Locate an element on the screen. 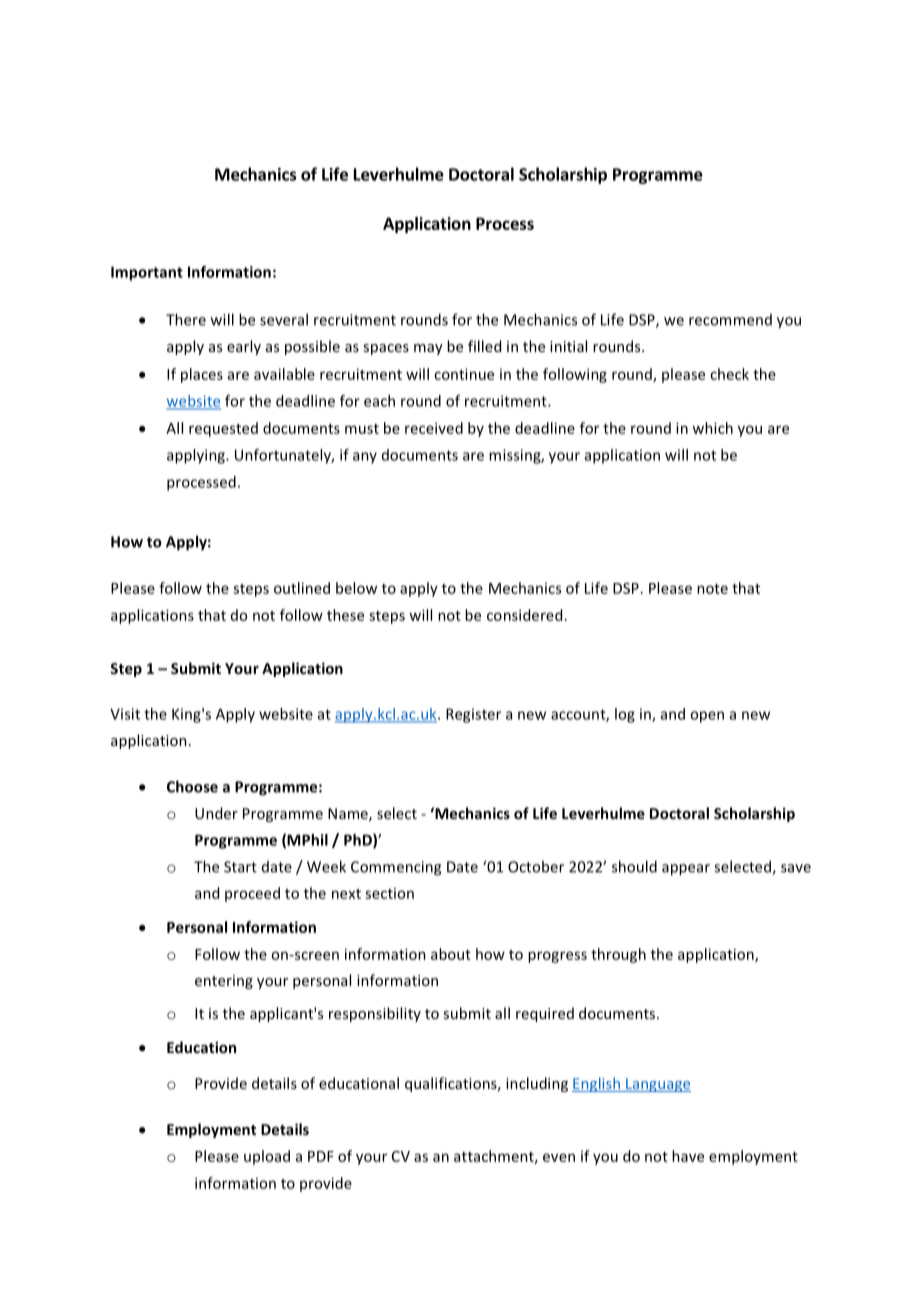 The image size is (924, 1308). which is located at coordinates (712, 428).
